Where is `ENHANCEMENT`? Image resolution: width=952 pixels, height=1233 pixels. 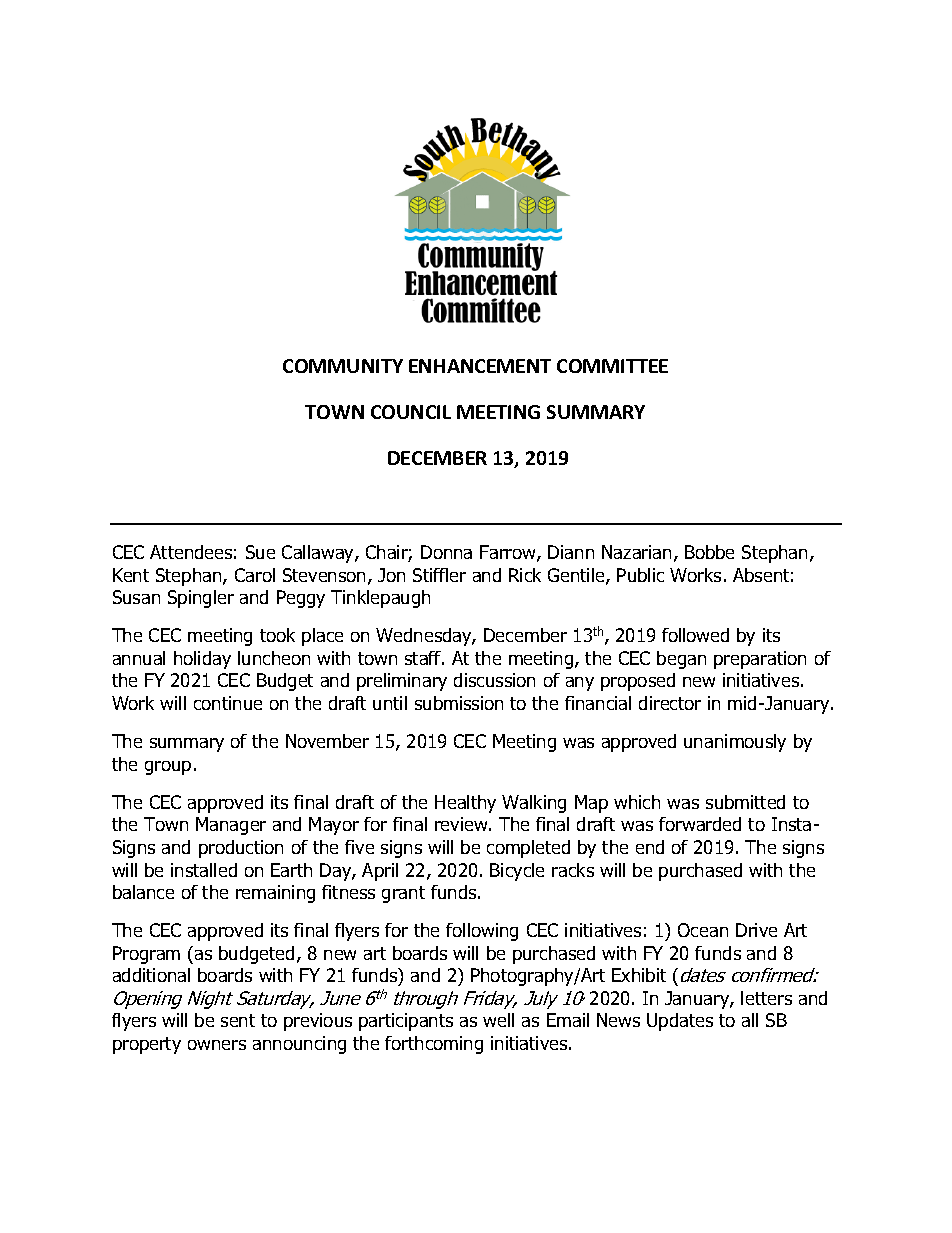 ENHANCEMENT is located at coordinates (480, 366).
